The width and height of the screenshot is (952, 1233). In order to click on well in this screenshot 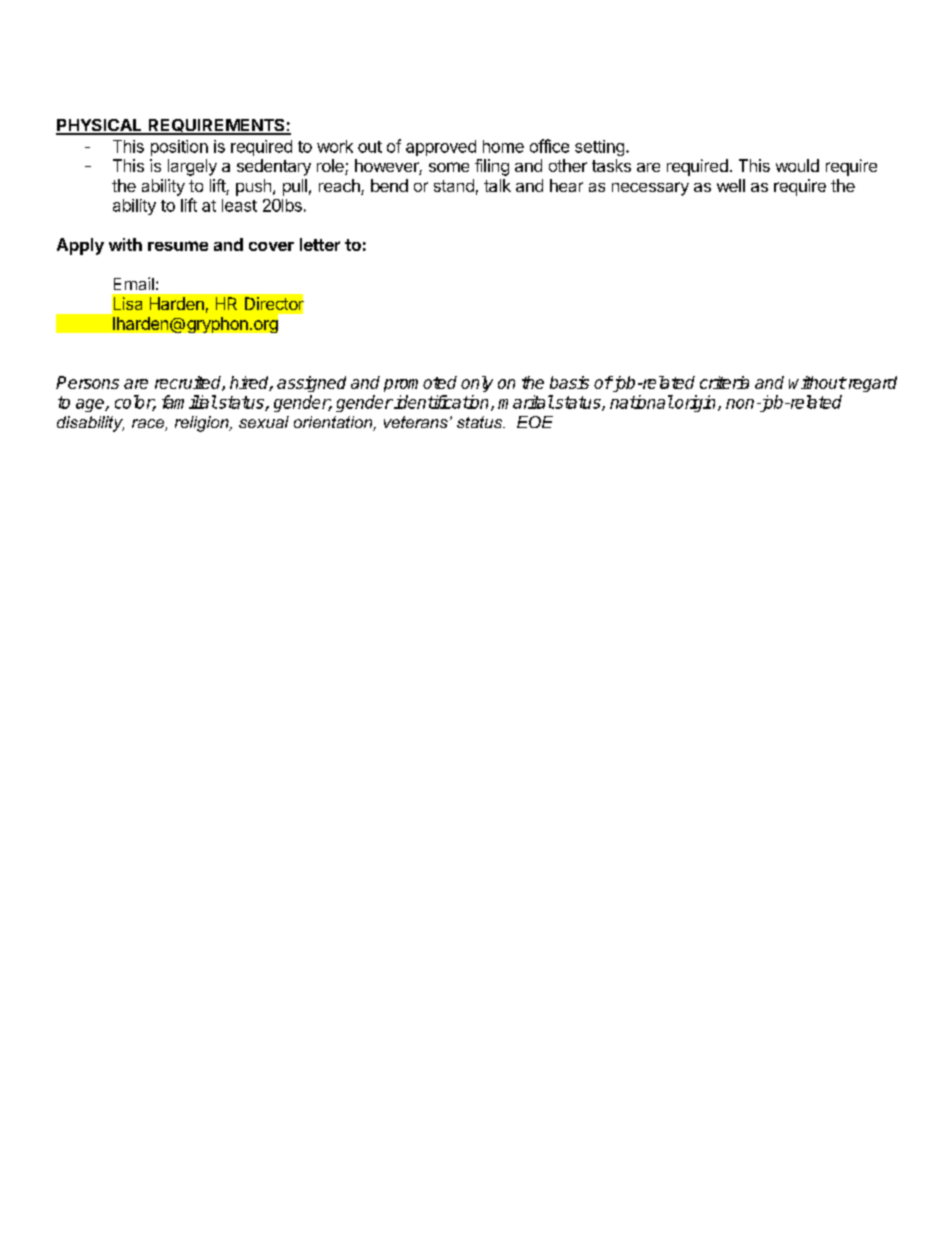, I will do `click(731, 185)`.
